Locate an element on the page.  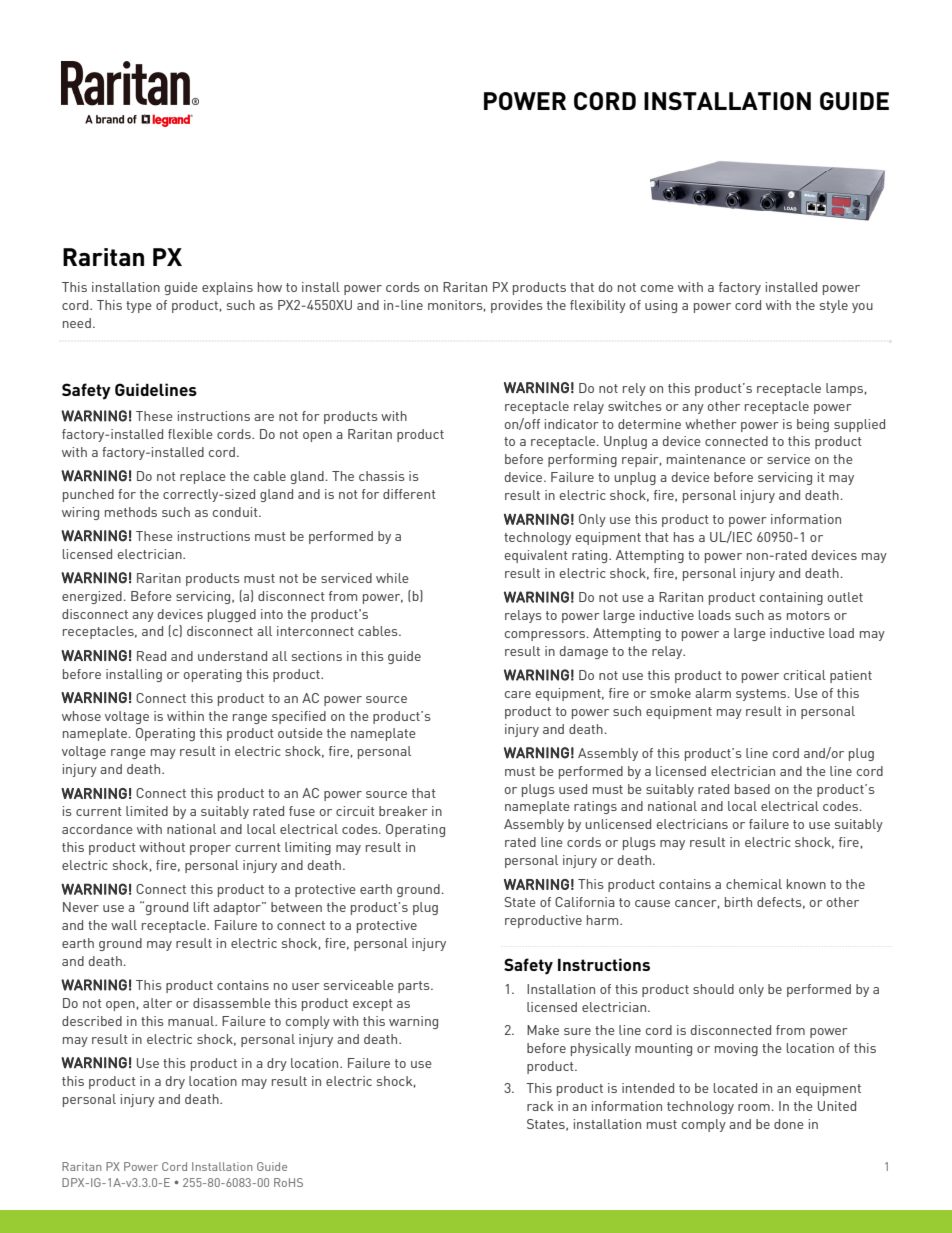
containing is located at coordinates (791, 598).
